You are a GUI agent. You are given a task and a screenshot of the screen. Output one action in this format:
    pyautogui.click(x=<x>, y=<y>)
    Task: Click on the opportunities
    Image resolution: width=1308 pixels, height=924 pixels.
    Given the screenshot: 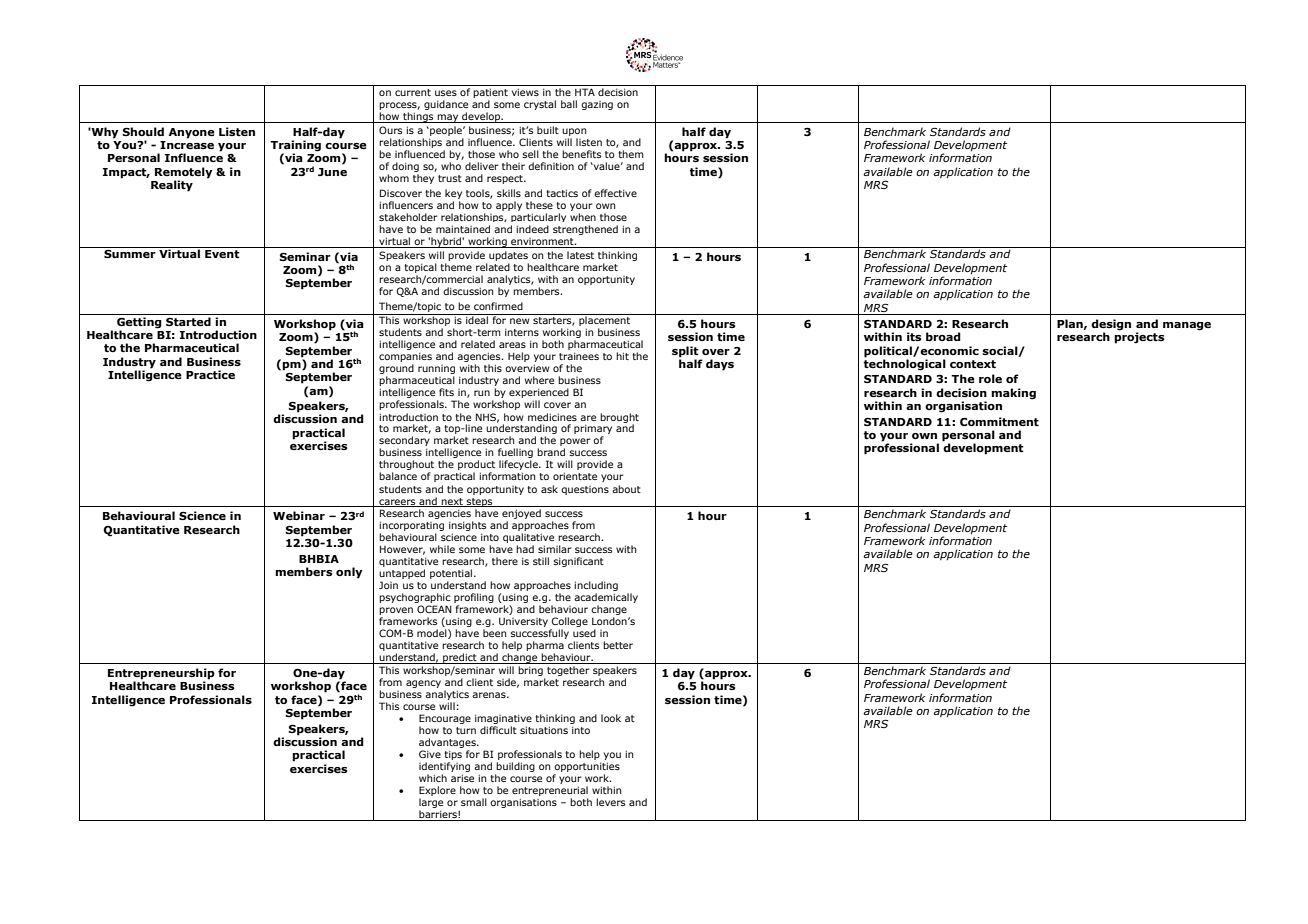 What is the action you would take?
    pyautogui.click(x=587, y=767)
